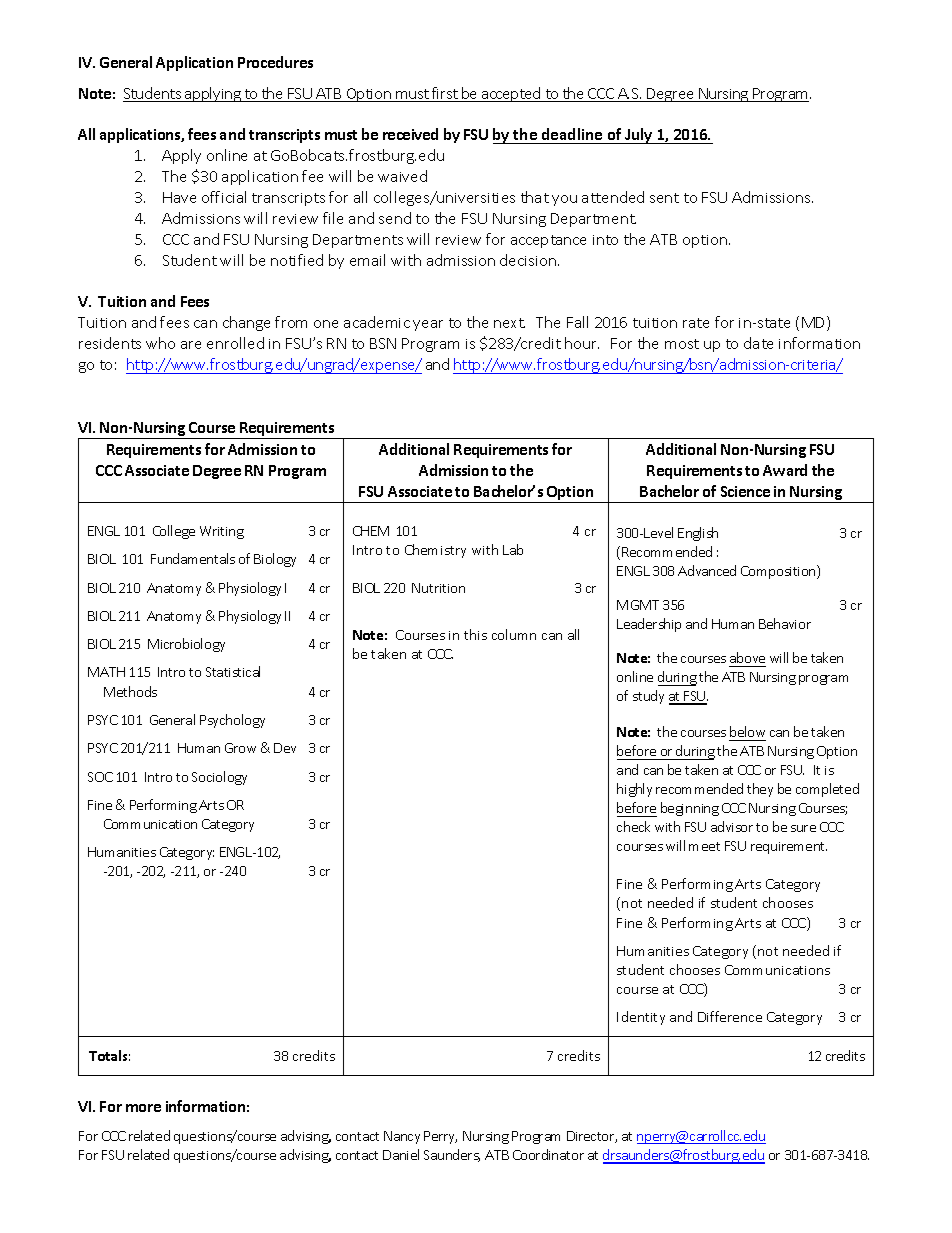  Describe the element at coordinates (191, 345) in the image. I see `are` at that location.
